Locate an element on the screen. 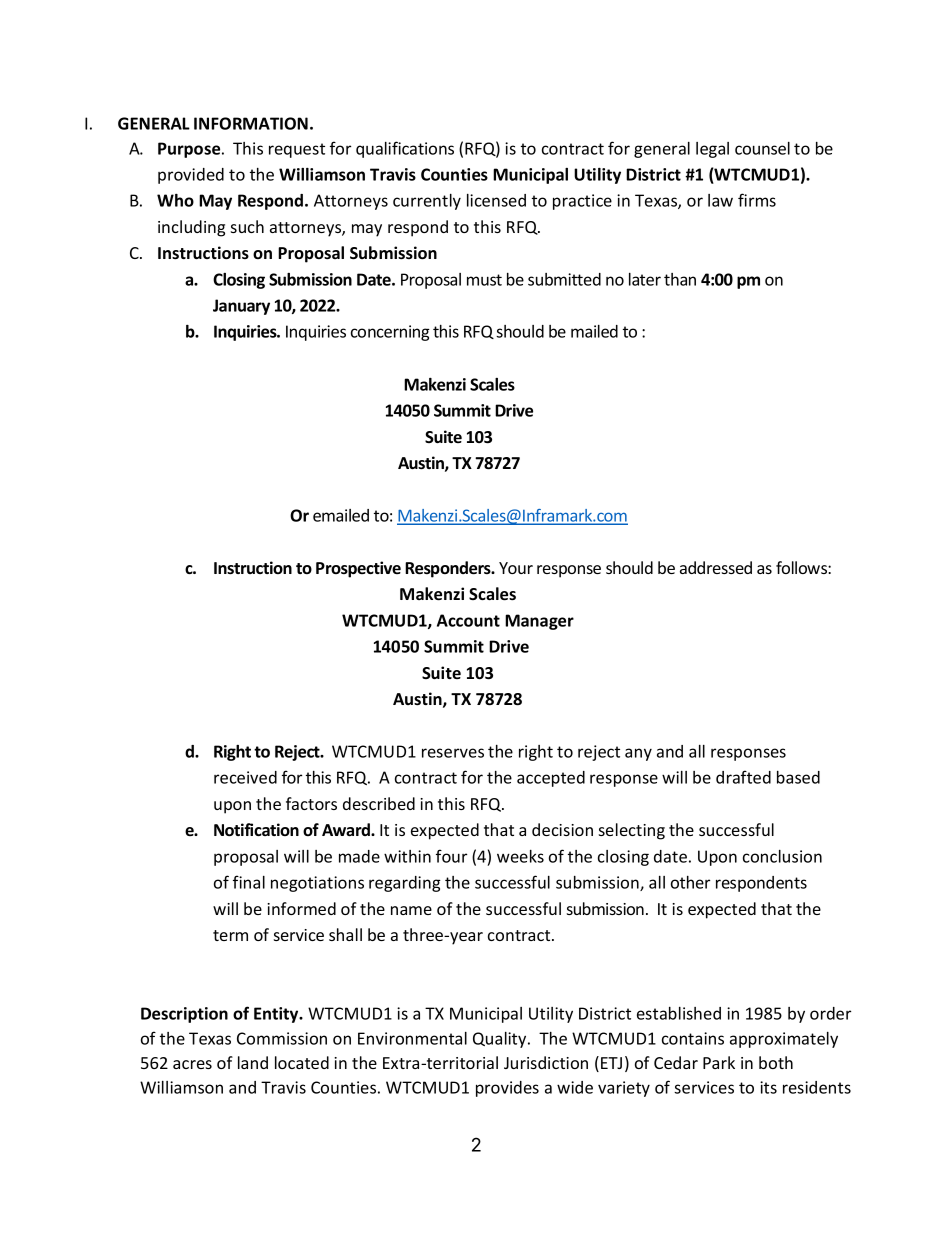  addressed is located at coordinates (716, 567).
